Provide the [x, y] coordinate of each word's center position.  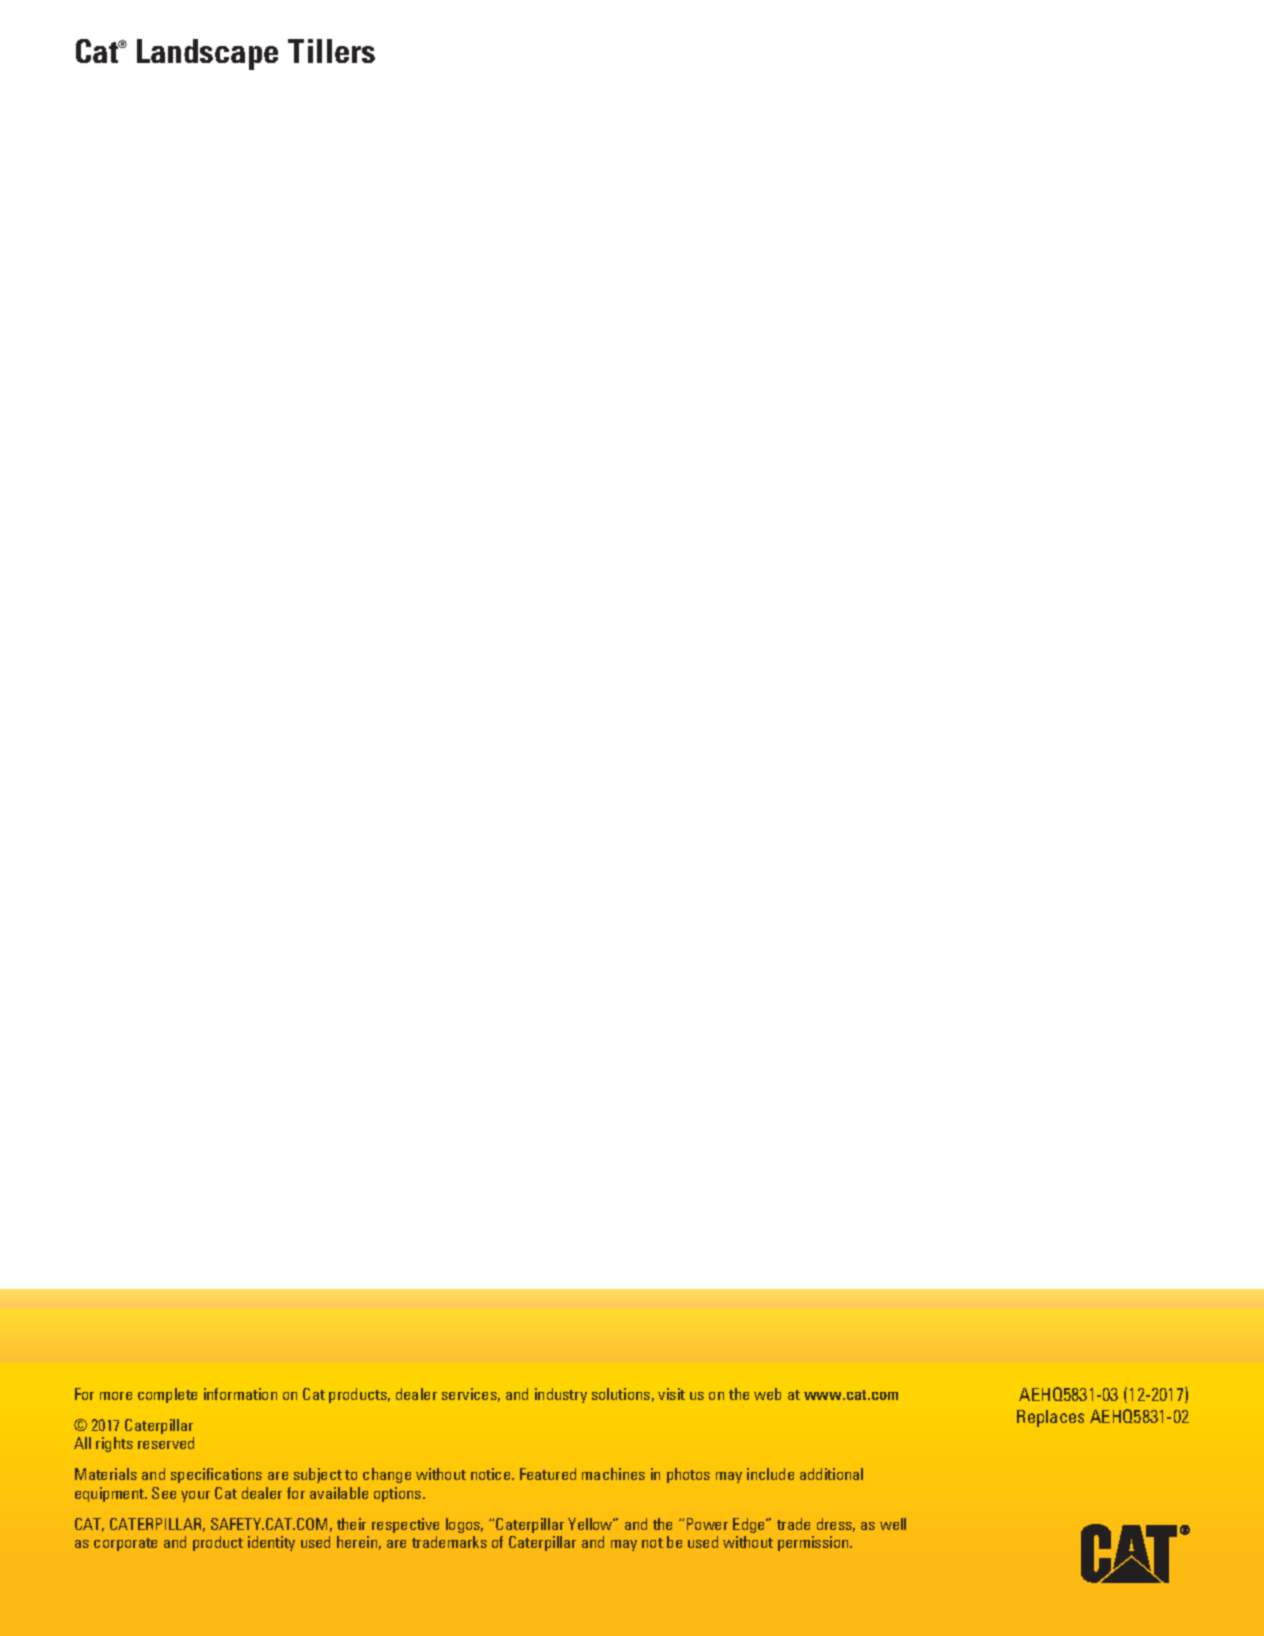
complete [167, 1395]
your [195, 1496]
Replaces [1050, 1418]
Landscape [207, 54]
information [240, 1394]
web [767, 1394]
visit [671, 1394]
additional [831, 1474]
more [116, 1396]
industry [561, 1395]
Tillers [331, 51]
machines [613, 1474]
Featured [548, 1474]
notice [492, 1474]
